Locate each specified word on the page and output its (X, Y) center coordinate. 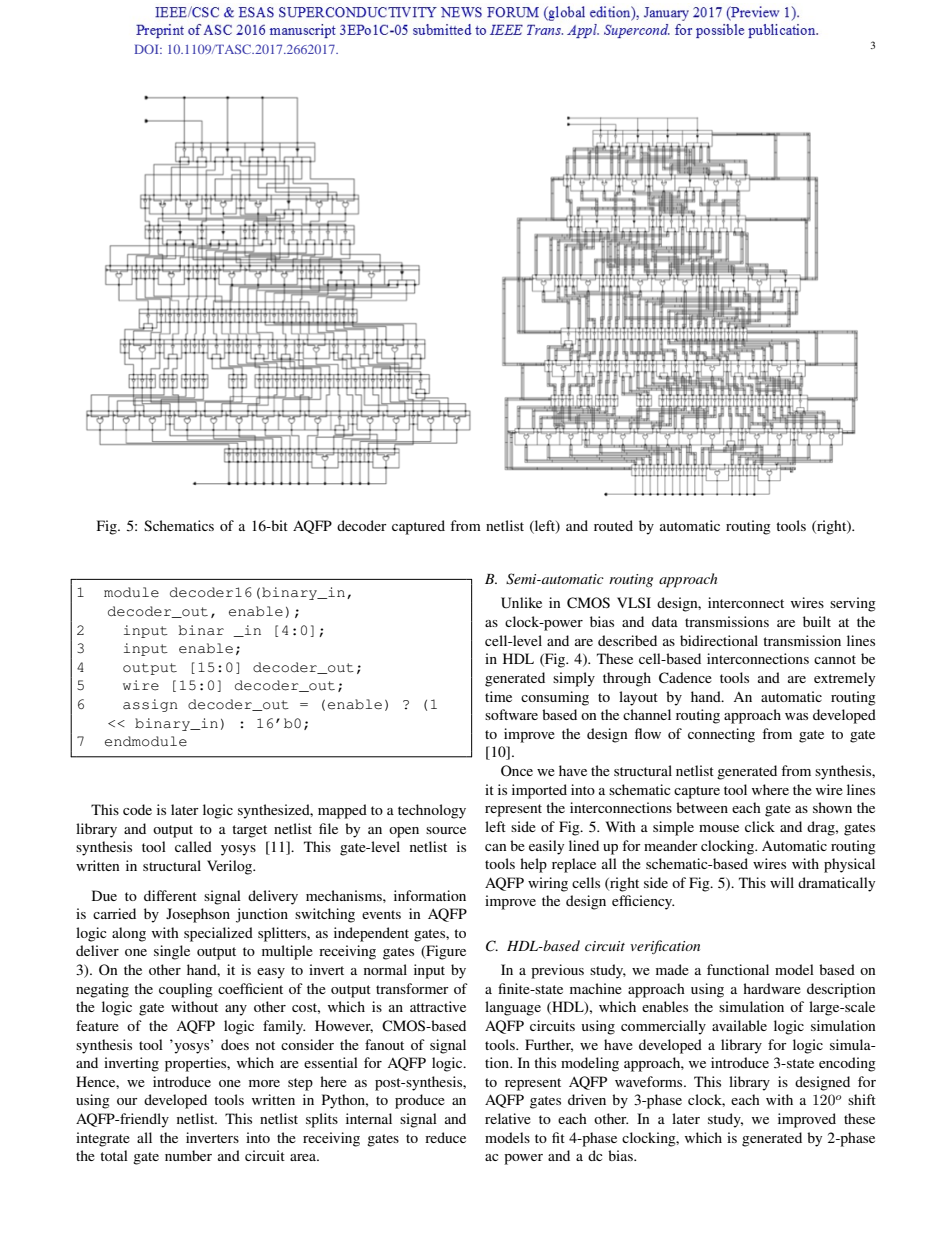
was (796, 716)
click (760, 826)
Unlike (521, 603)
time (498, 696)
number (188, 1155)
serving (853, 604)
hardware (772, 988)
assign (150, 705)
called (193, 846)
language (513, 1008)
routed (613, 525)
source (446, 830)
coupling (186, 990)
